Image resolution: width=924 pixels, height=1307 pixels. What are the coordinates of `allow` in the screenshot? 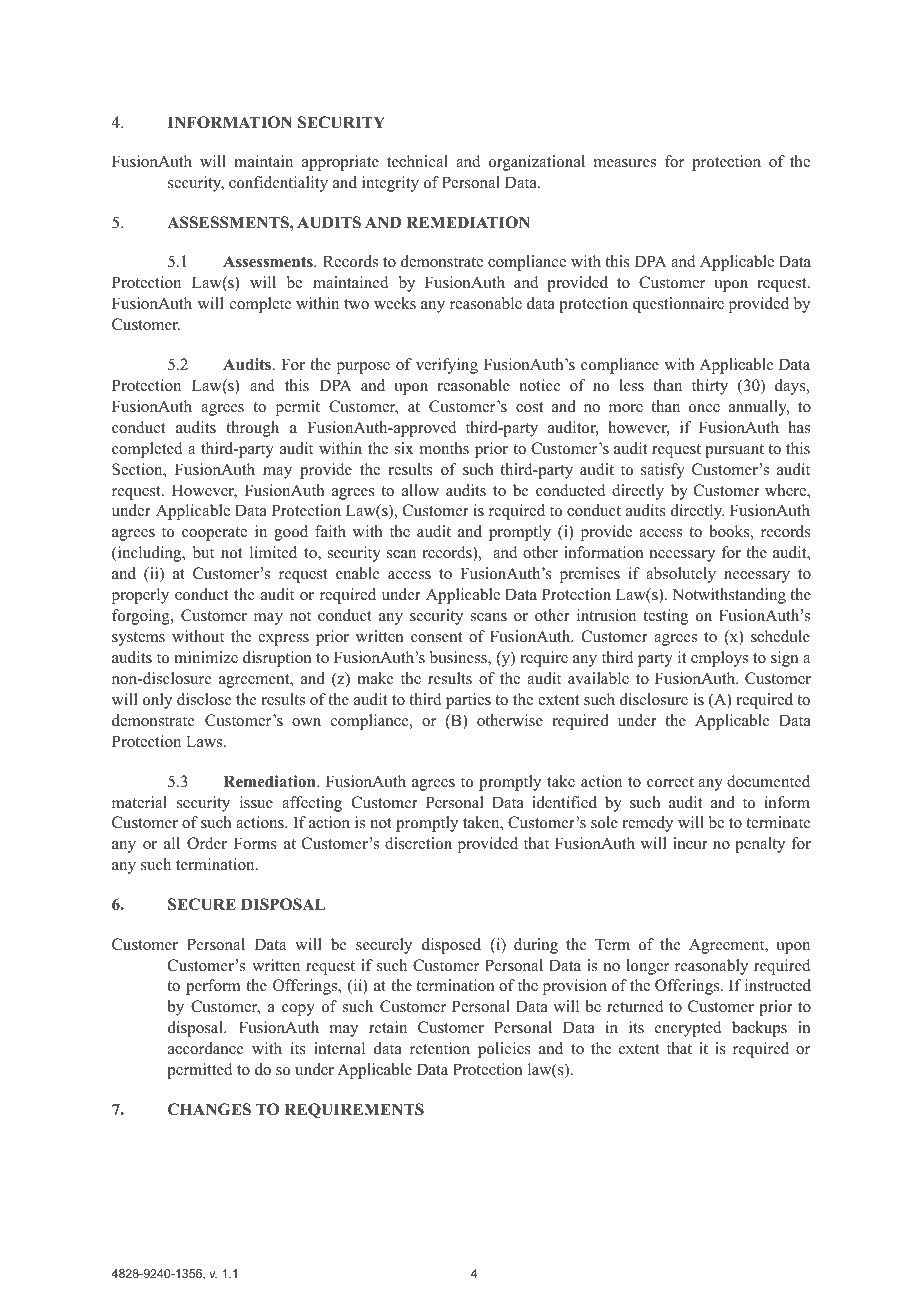 It's located at (420, 490).
